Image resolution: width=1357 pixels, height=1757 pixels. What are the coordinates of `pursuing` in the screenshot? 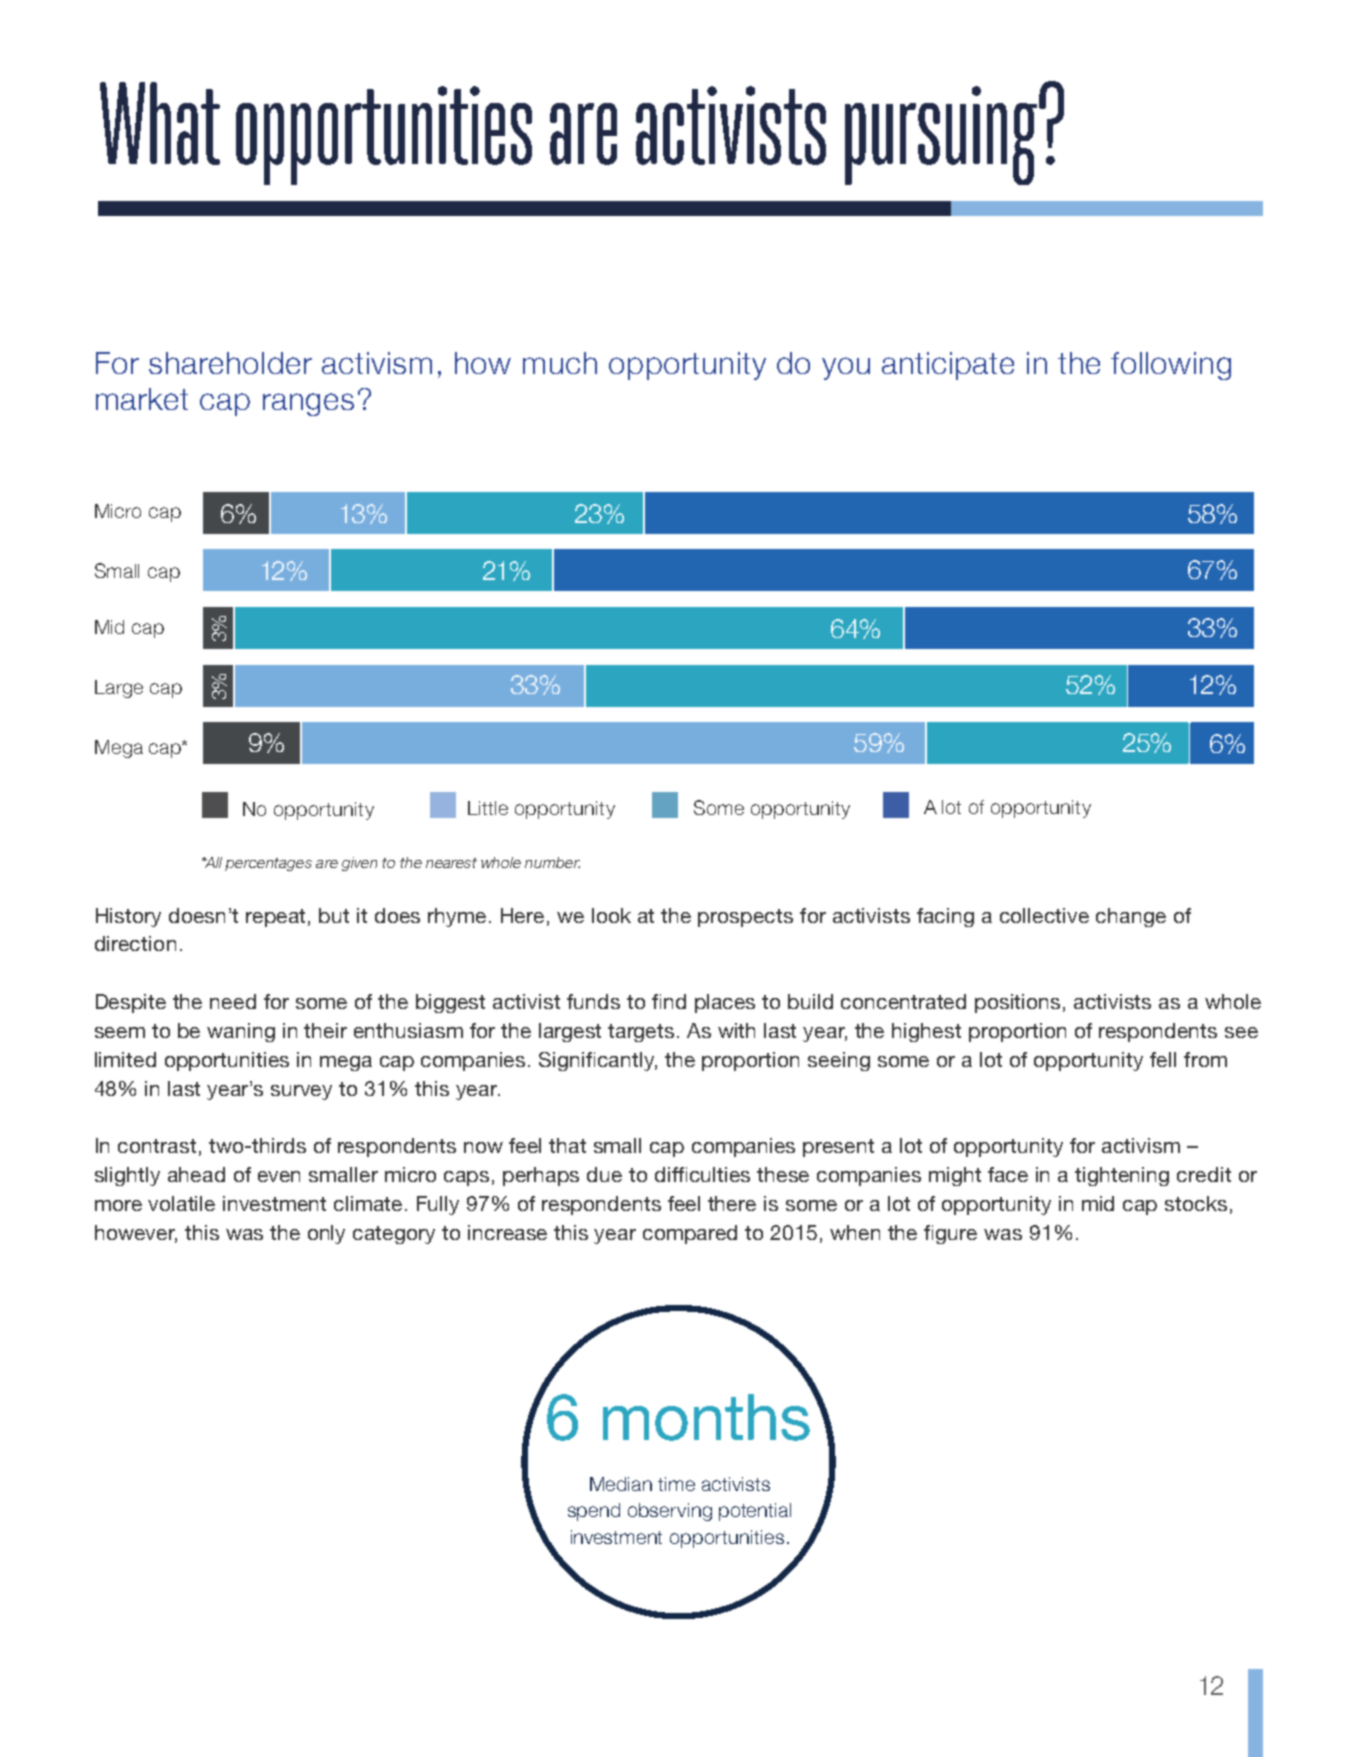 It's located at (942, 135).
